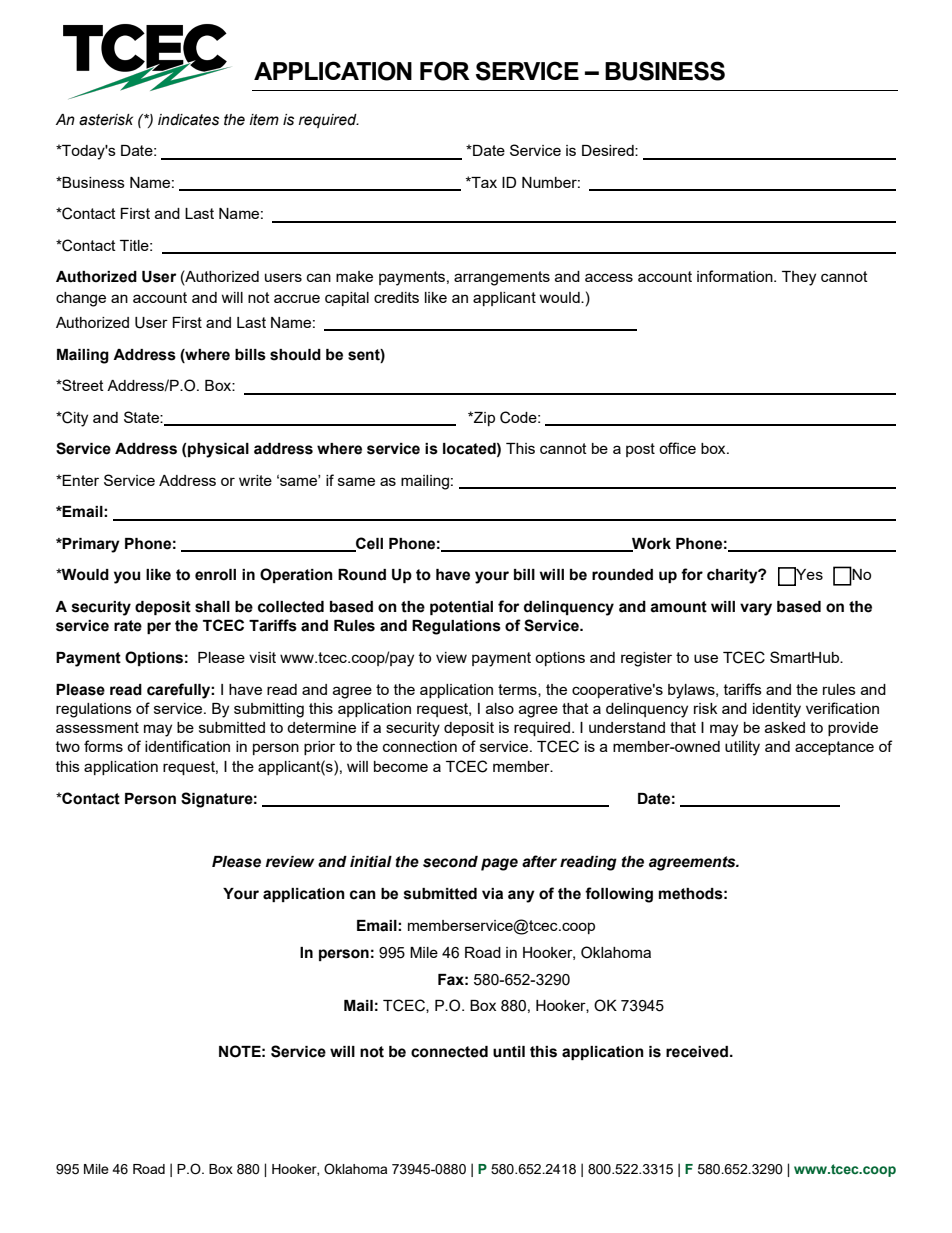 This screenshot has width=952, height=1233. Describe the element at coordinates (736, 276) in the screenshot. I see `information` at that location.
